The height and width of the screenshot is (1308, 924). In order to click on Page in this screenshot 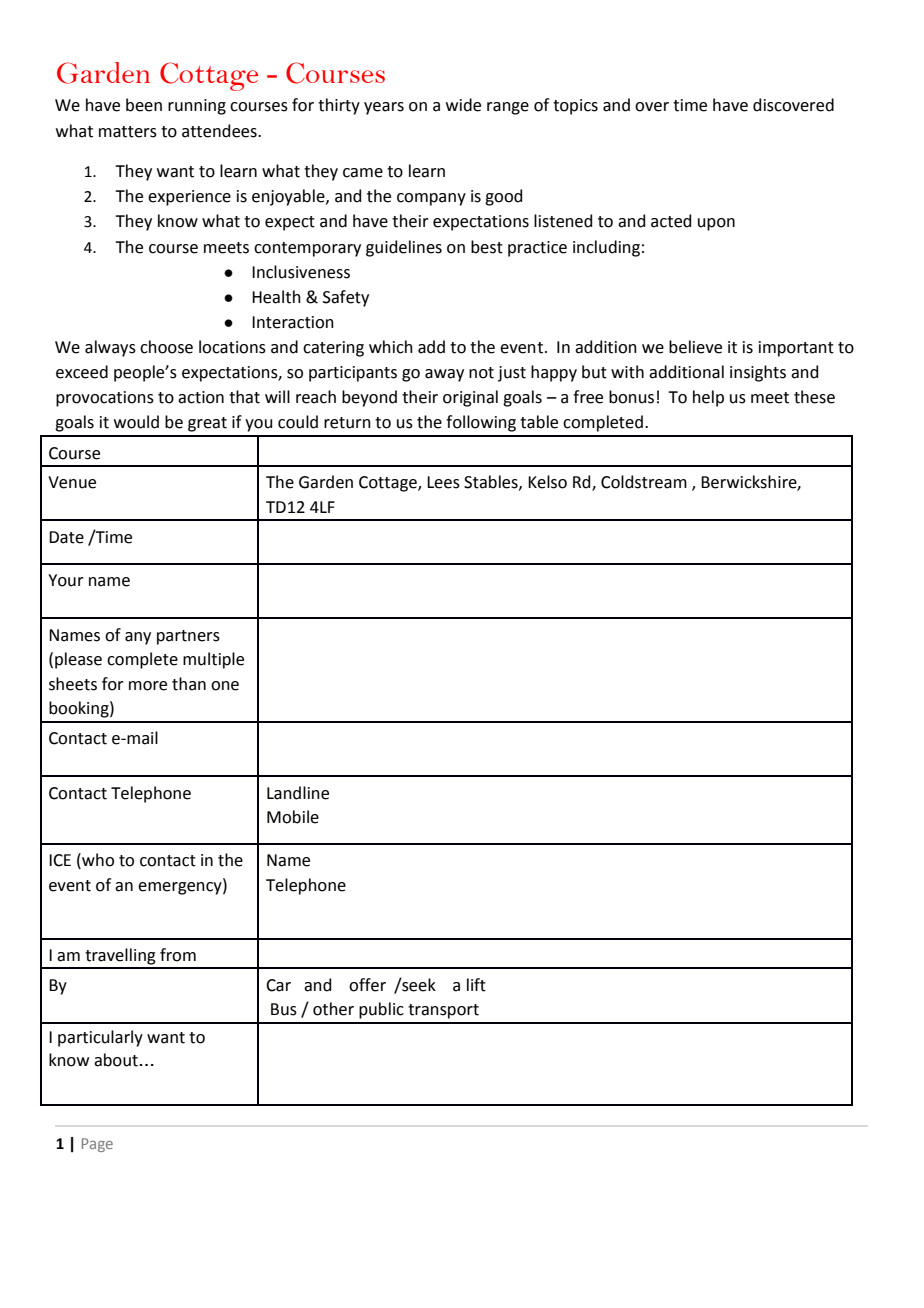, I will do `click(97, 1145)`.
